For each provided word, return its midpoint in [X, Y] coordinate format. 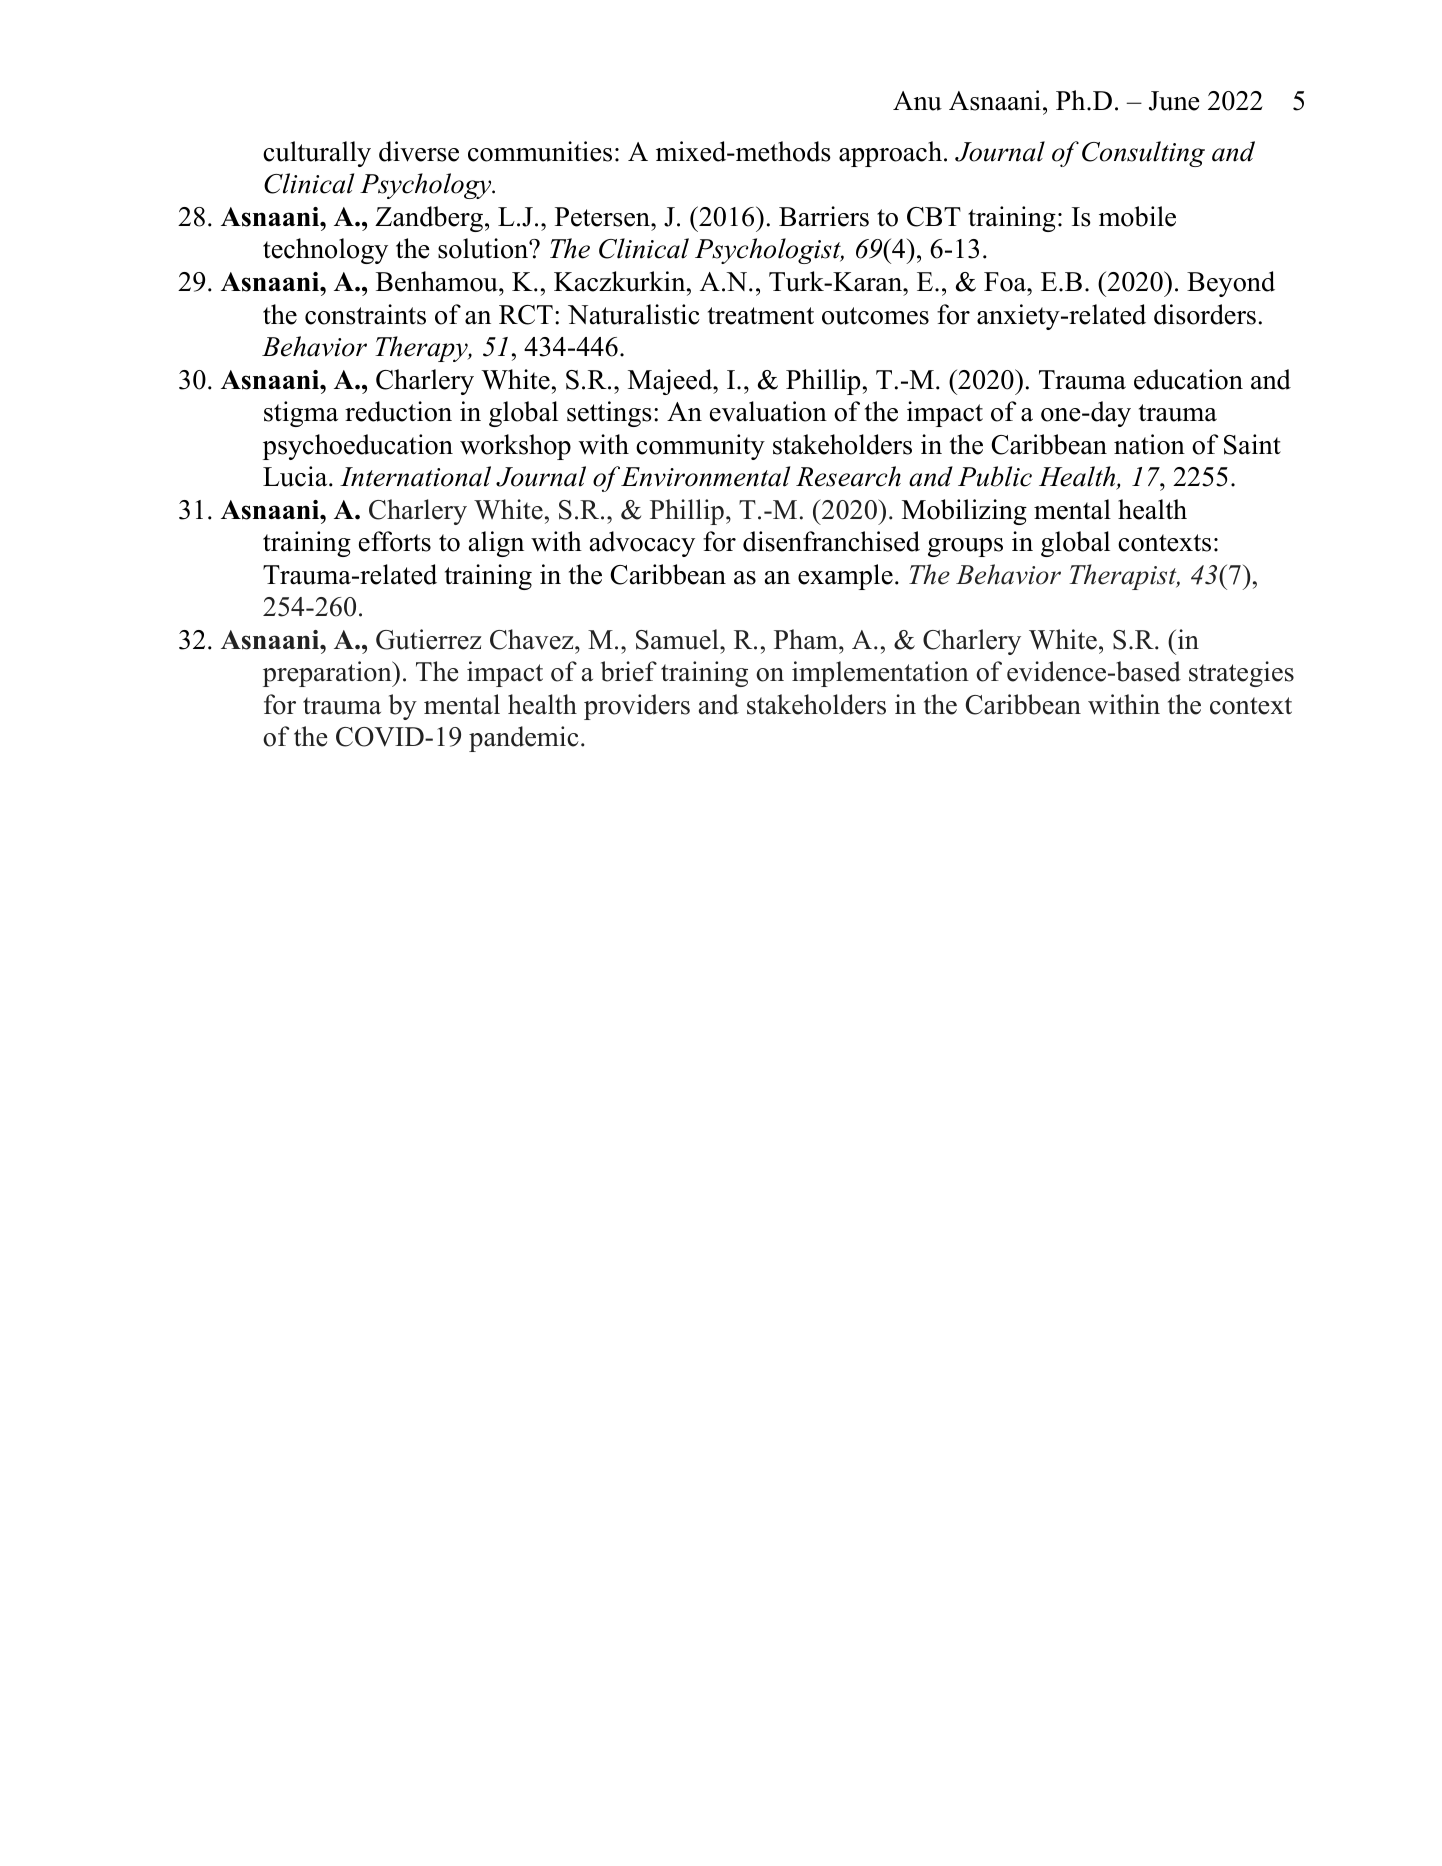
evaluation [768, 411]
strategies [1241, 674]
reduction [398, 411]
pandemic [524, 739]
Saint [1252, 444]
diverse [419, 151]
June [1174, 101]
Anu [917, 101]
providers [637, 707]
